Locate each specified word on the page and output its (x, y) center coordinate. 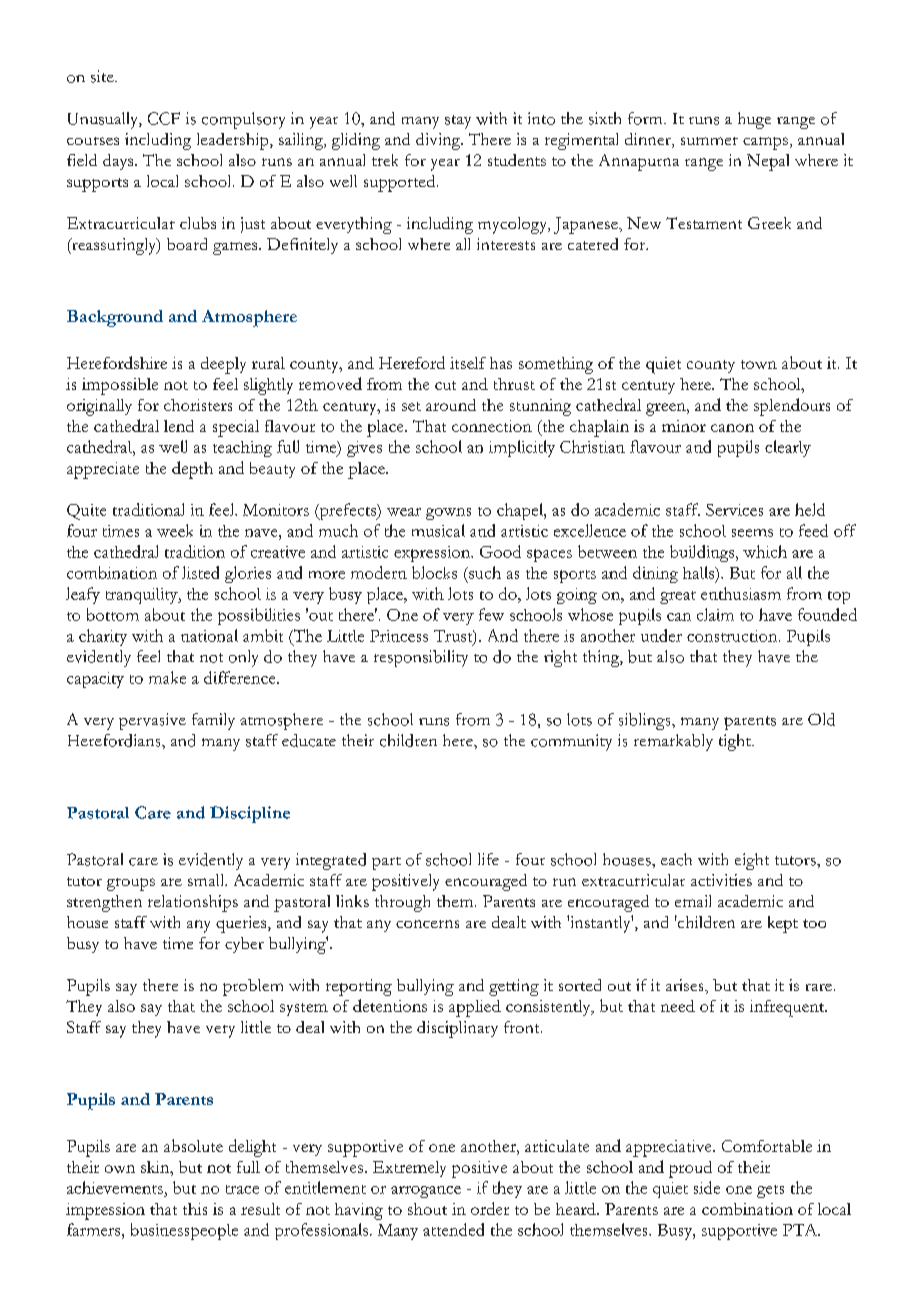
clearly (788, 448)
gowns (448, 514)
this (195, 1209)
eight (752, 861)
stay (458, 122)
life (488, 859)
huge (754, 120)
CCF (164, 118)
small (207, 880)
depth (192, 470)
